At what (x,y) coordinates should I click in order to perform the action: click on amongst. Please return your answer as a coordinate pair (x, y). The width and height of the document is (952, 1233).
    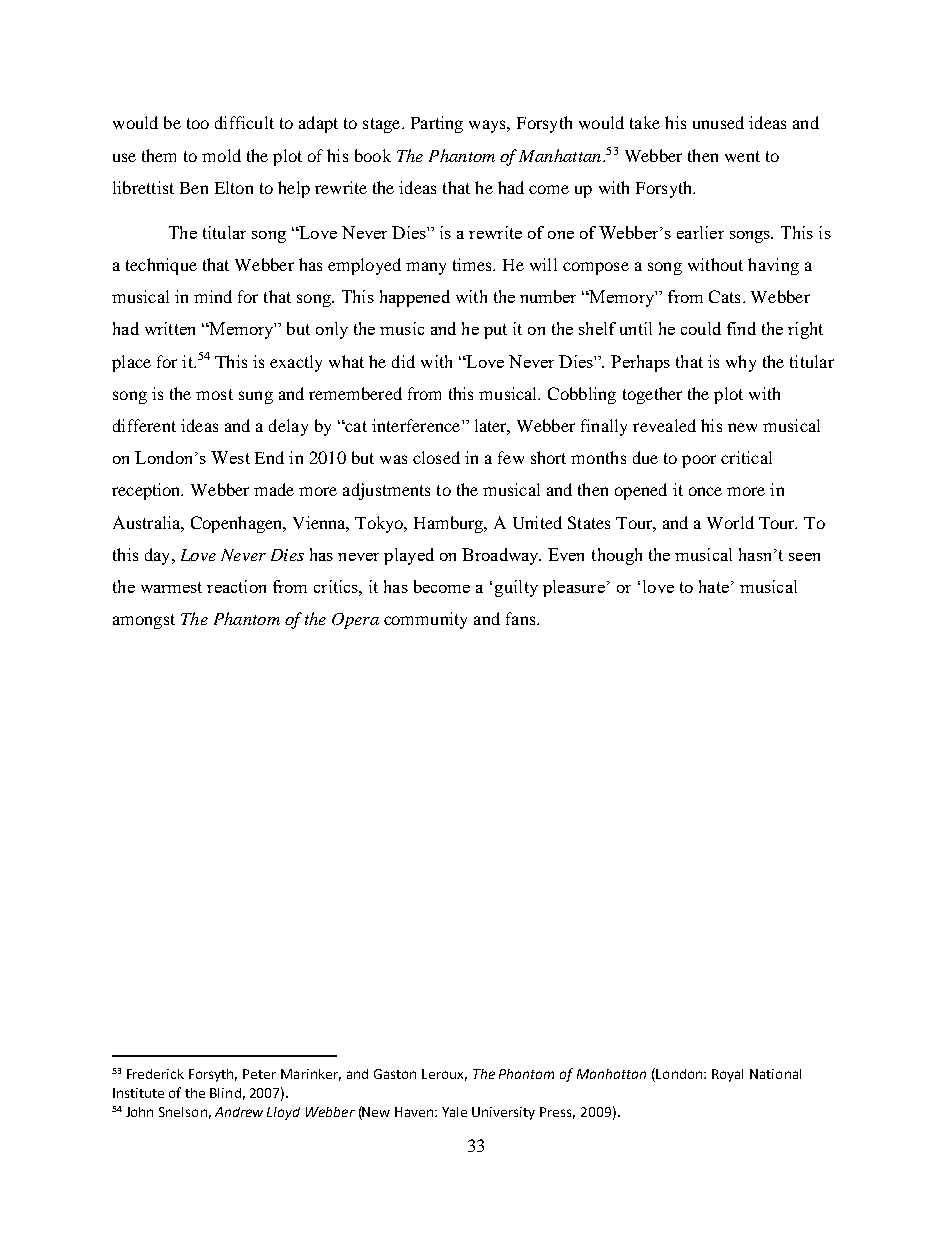
    Looking at the image, I should click on (144, 621).
